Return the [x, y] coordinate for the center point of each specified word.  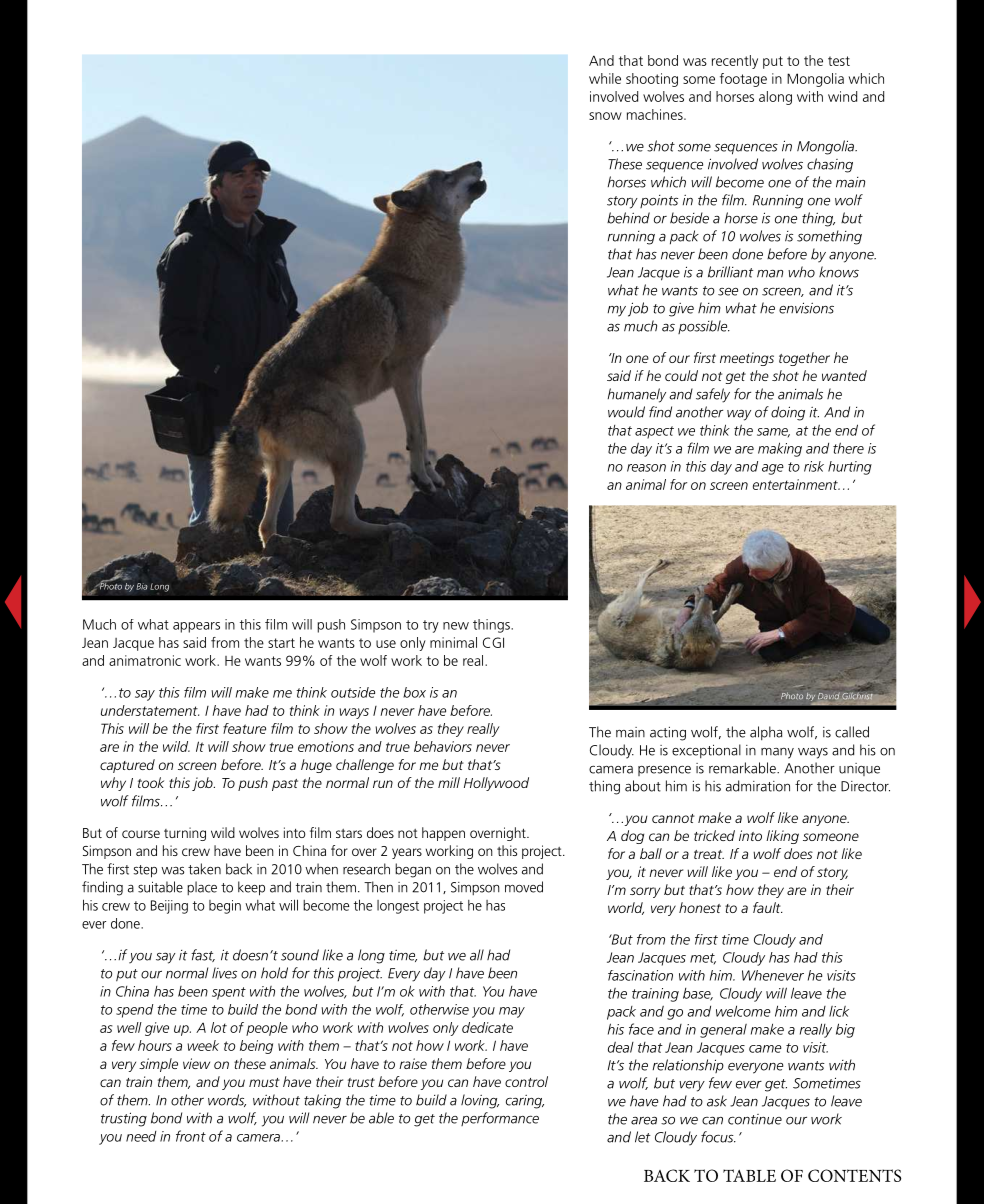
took [151, 782]
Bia [142, 586]
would [626, 412]
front [191, 1136]
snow [605, 116]
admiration [758, 786]
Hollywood [496, 784]
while [605, 78]
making [780, 449]
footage [743, 80]
